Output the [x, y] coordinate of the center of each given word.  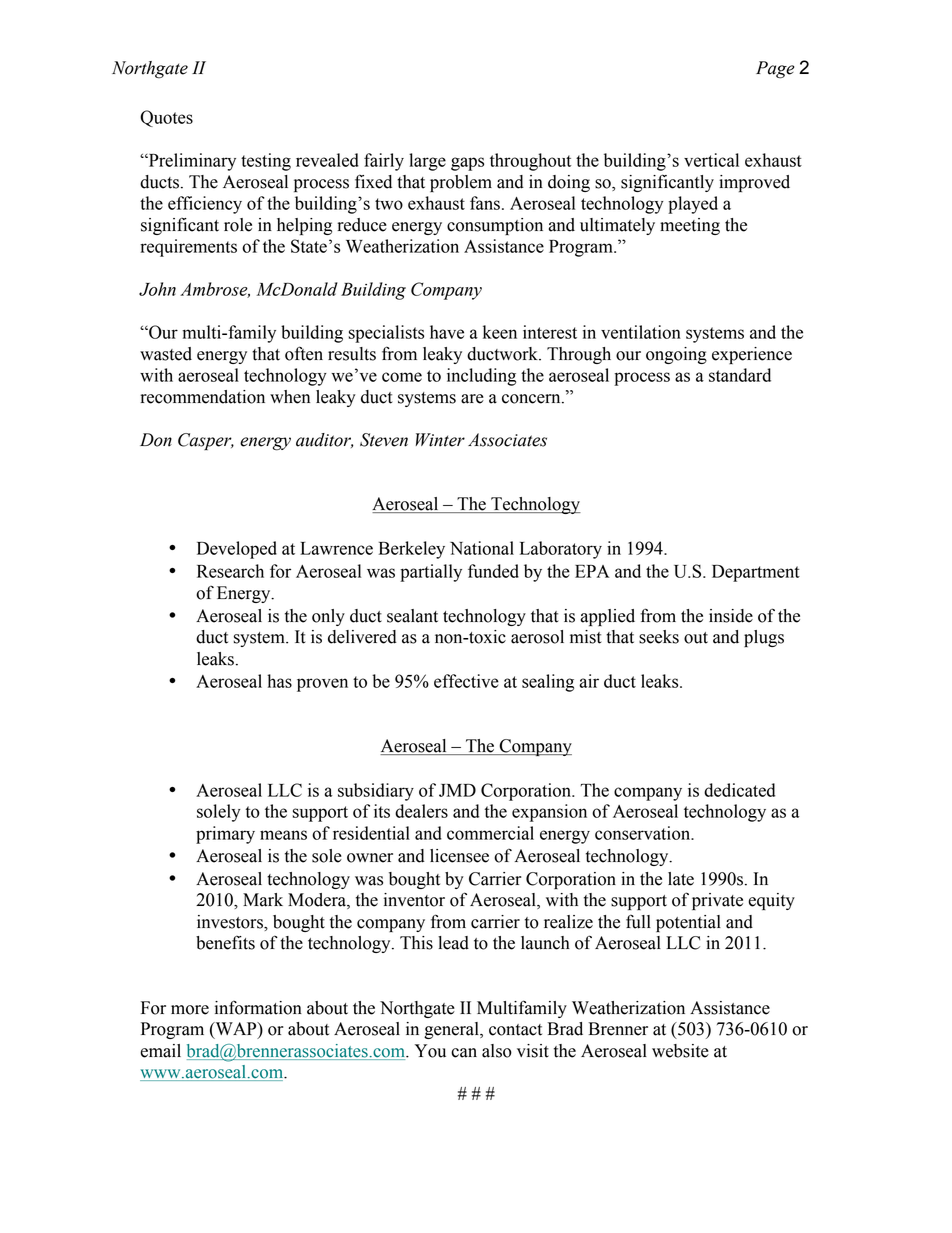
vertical [711, 160]
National [482, 548]
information [258, 1007]
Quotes [166, 118]
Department [756, 573]
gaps [467, 164]
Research [230, 571]
